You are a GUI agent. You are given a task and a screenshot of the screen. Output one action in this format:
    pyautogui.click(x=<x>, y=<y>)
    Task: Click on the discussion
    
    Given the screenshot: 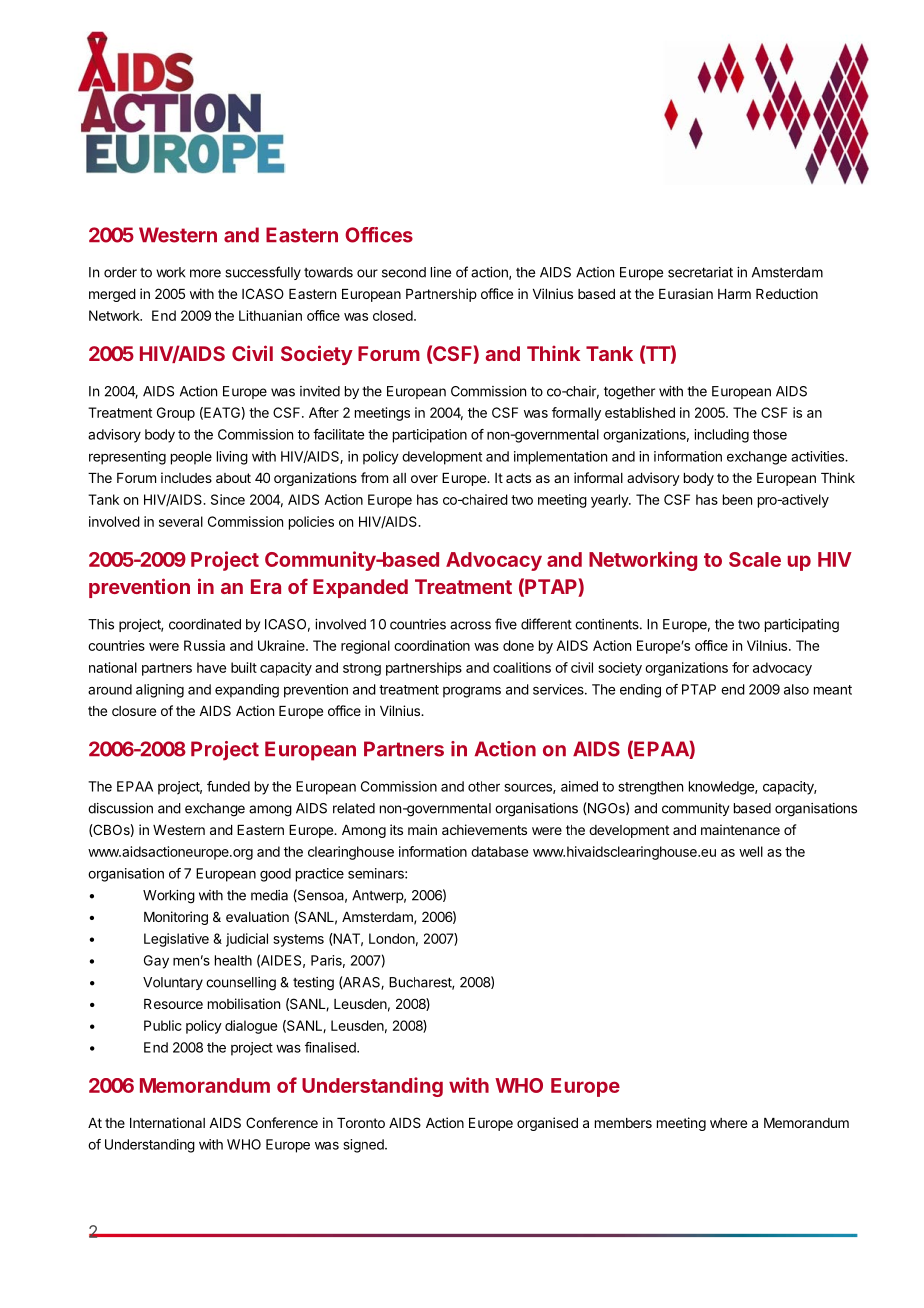 What is the action you would take?
    pyautogui.click(x=120, y=808)
